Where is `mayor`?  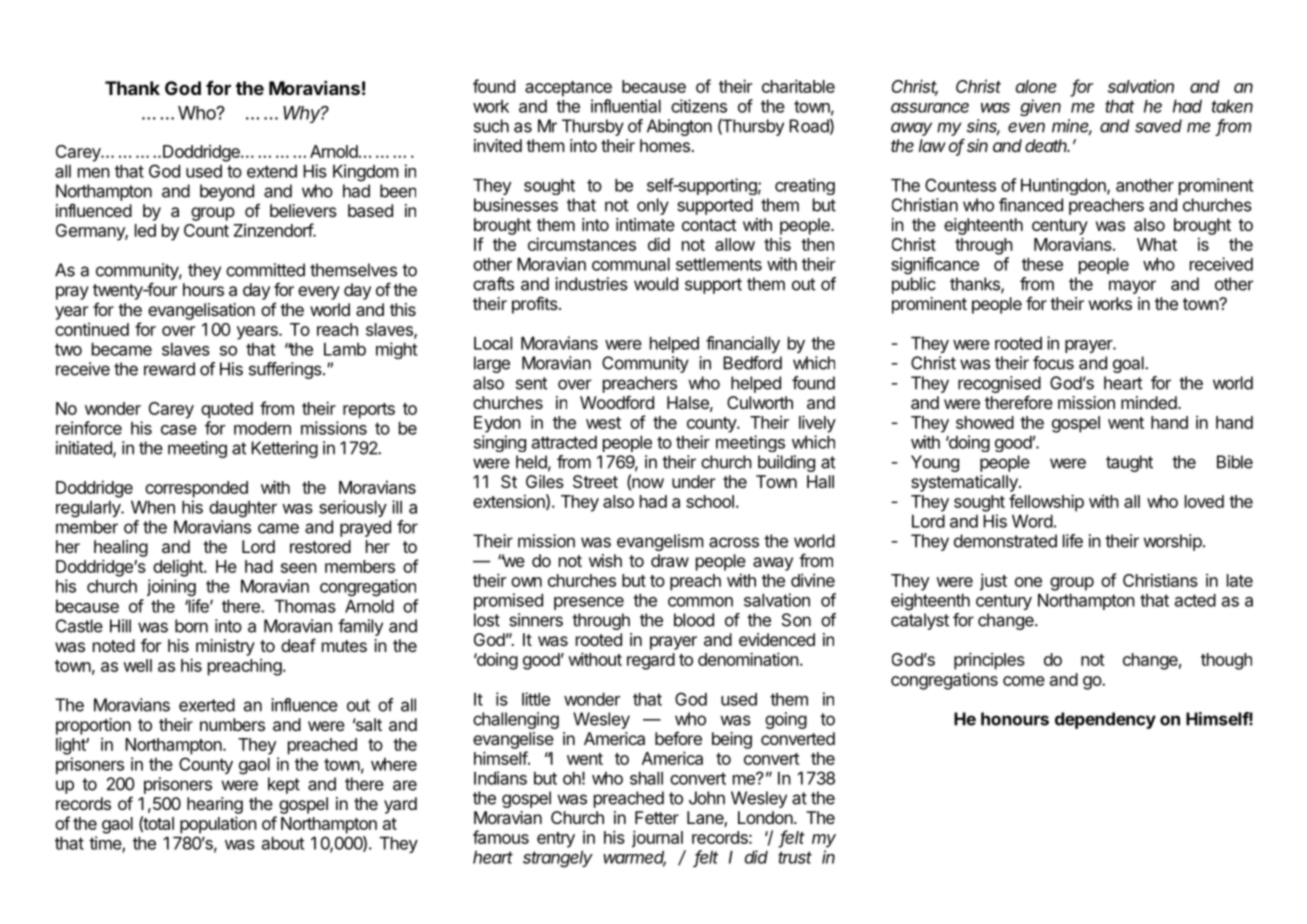
mayor is located at coordinates (1132, 287).
